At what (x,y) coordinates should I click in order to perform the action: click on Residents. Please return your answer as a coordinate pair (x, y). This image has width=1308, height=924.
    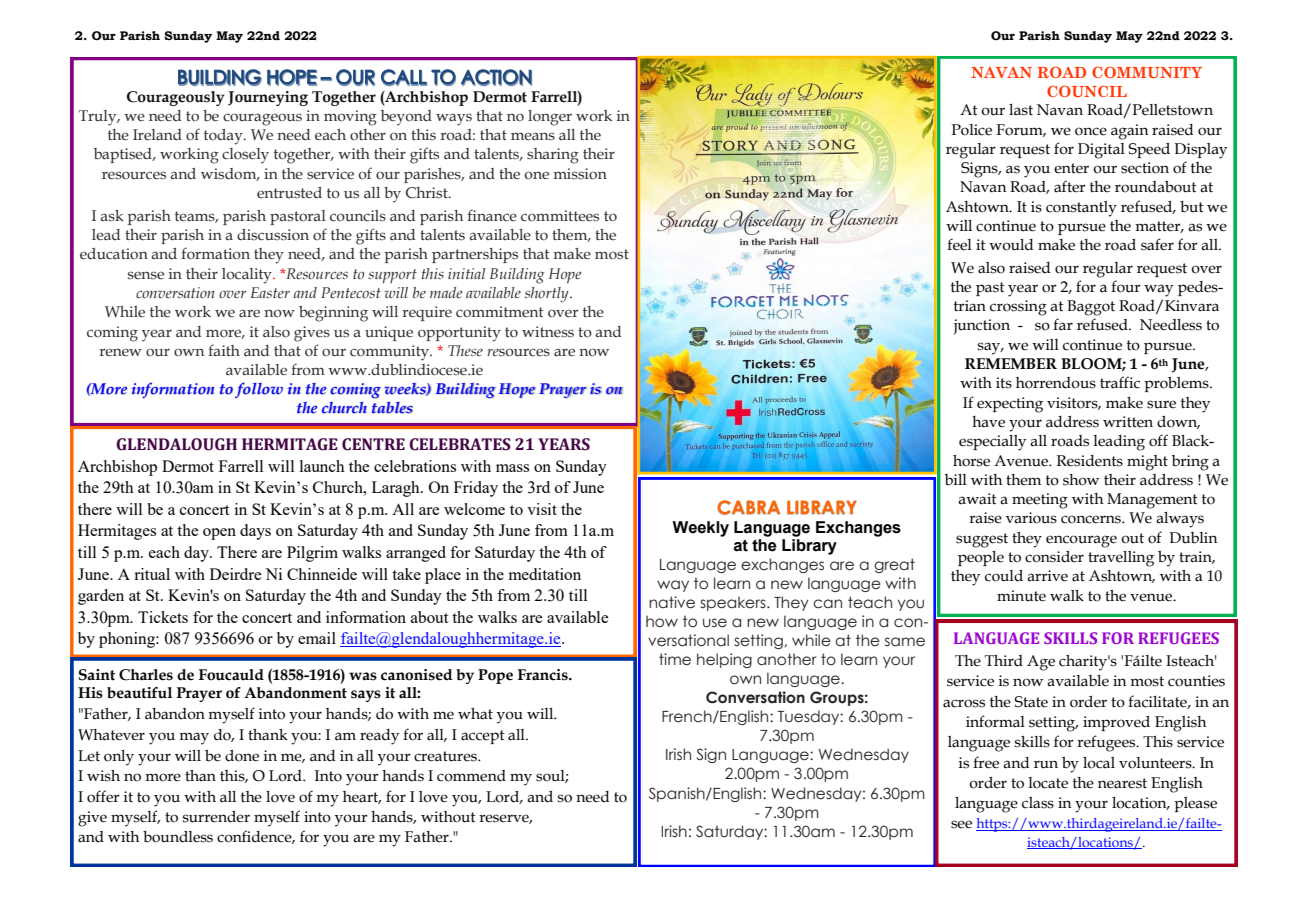
    Looking at the image, I should click on (1090, 461).
